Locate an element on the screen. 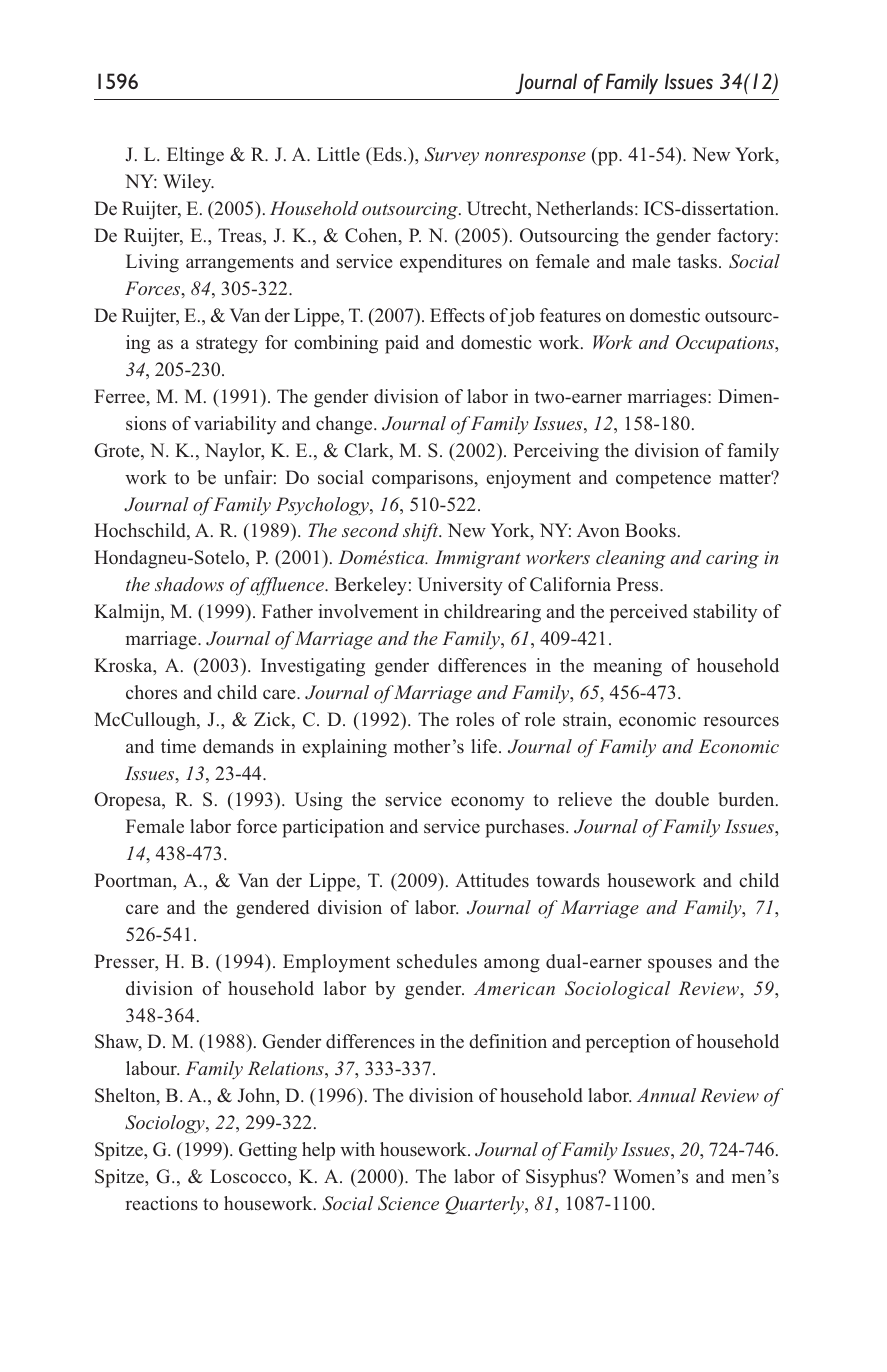 The width and height of the screenshot is (887, 1372). Netherlands is located at coordinates (584, 208).
